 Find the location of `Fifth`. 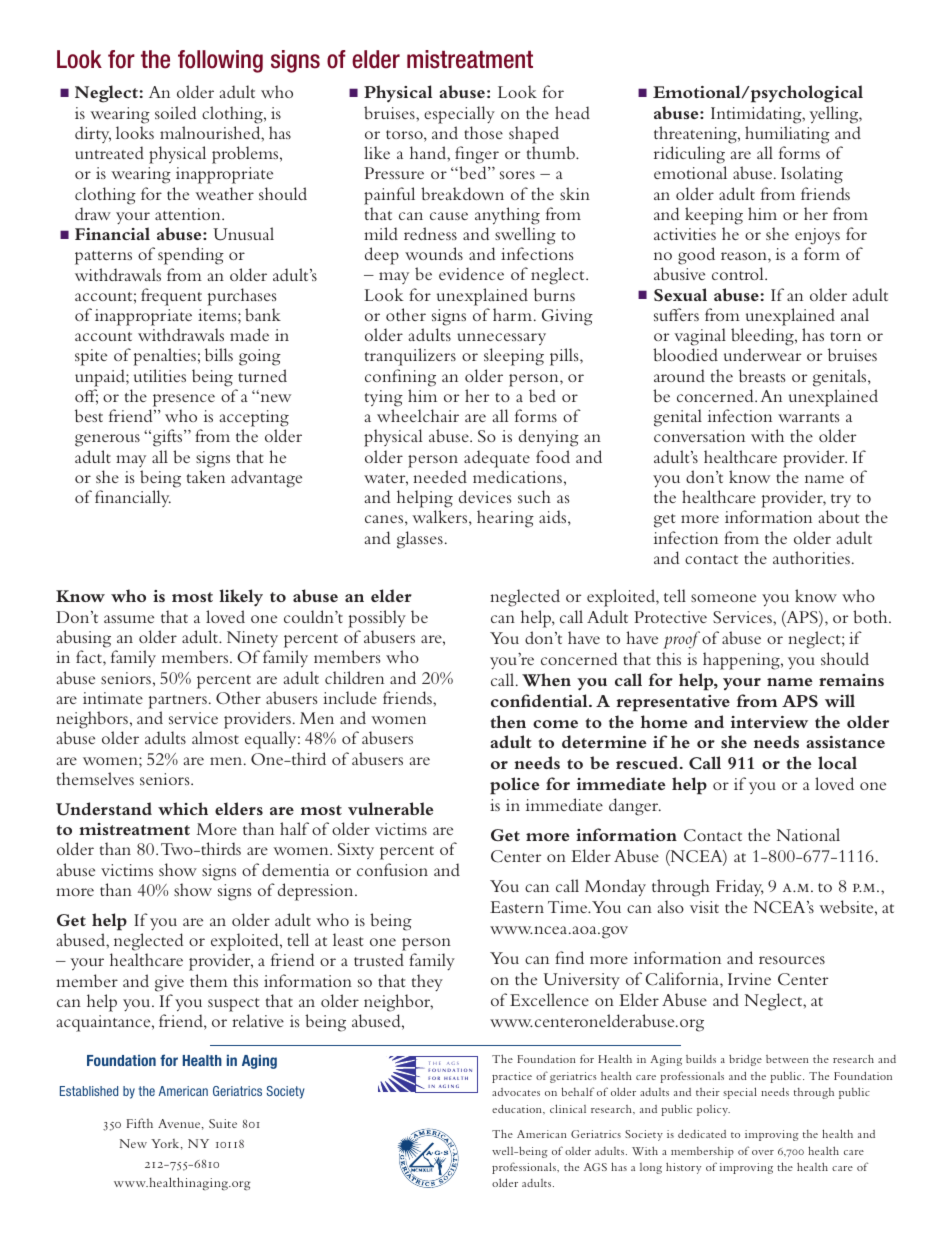

Fifth is located at coordinates (139, 1123).
